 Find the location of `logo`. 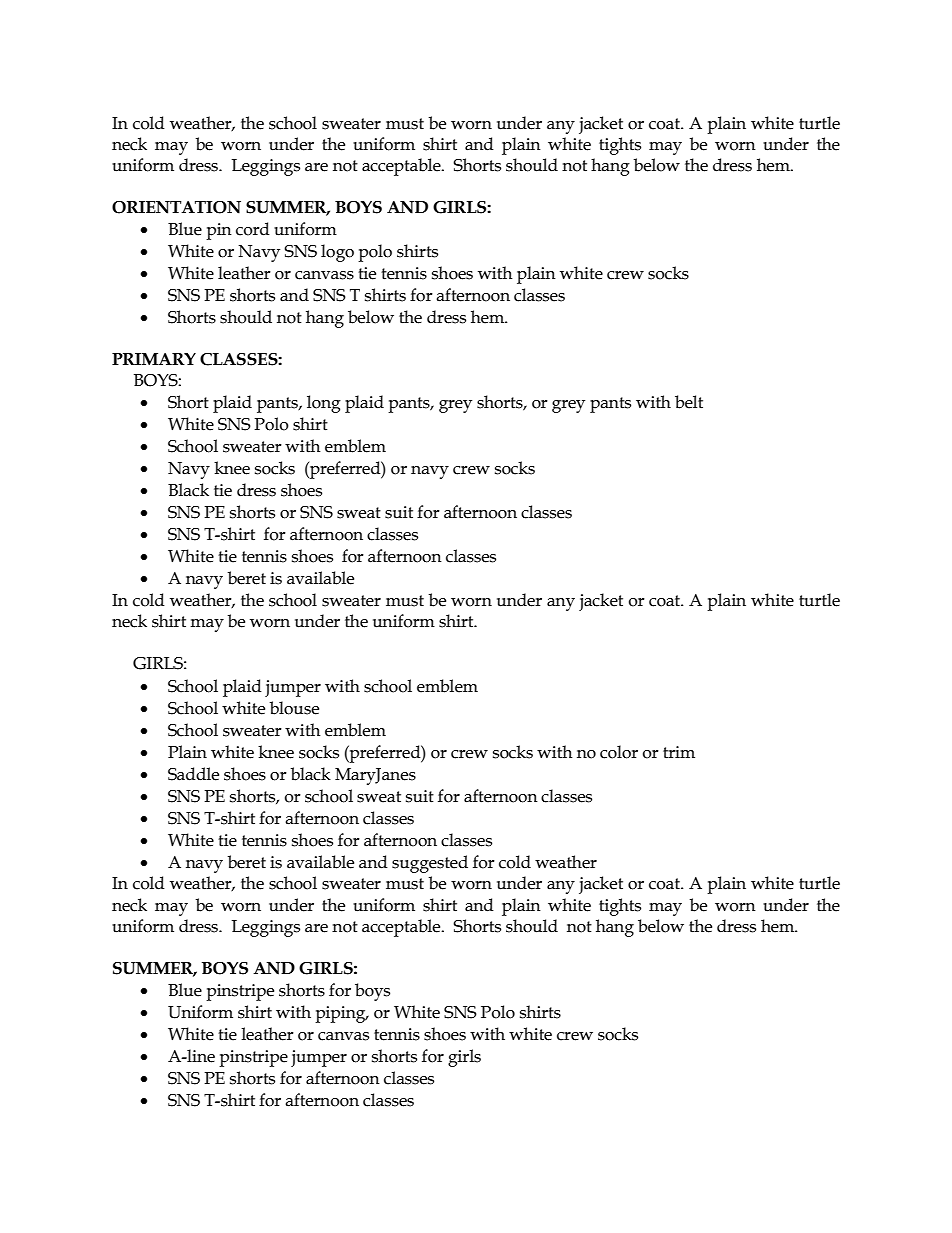

logo is located at coordinates (337, 253).
